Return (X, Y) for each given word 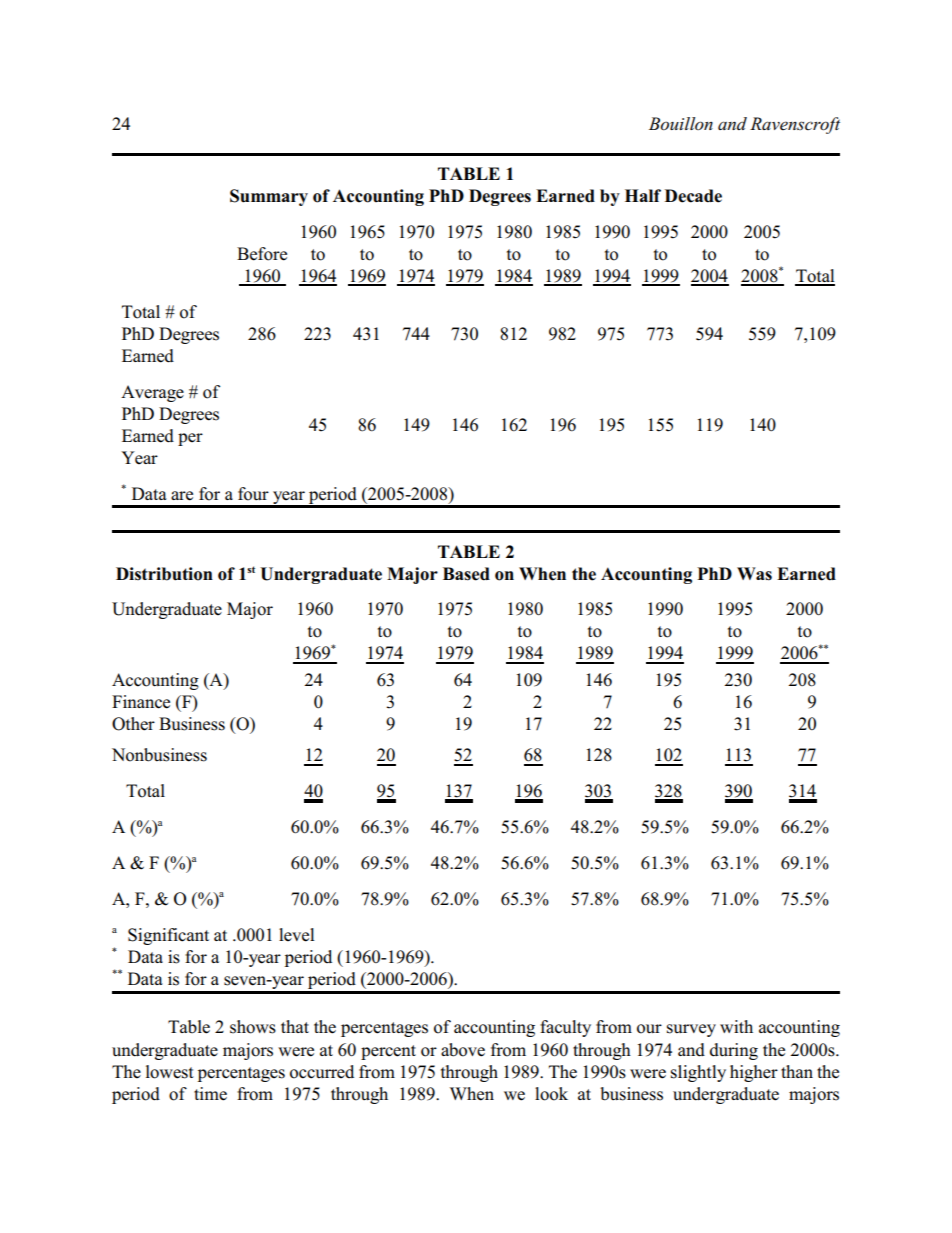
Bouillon (681, 123)
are (182, 496)
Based (466, 574)
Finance (141, 702)
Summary (269, 197)
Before (262, 254)
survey (691, 1030)
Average (152, 393)
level (297, 935)
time (210, 1094)
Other (133, 724)
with (736, 1026)
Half (643, 195)
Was (754, 574)
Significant (168, 936)
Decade (693, 196)
